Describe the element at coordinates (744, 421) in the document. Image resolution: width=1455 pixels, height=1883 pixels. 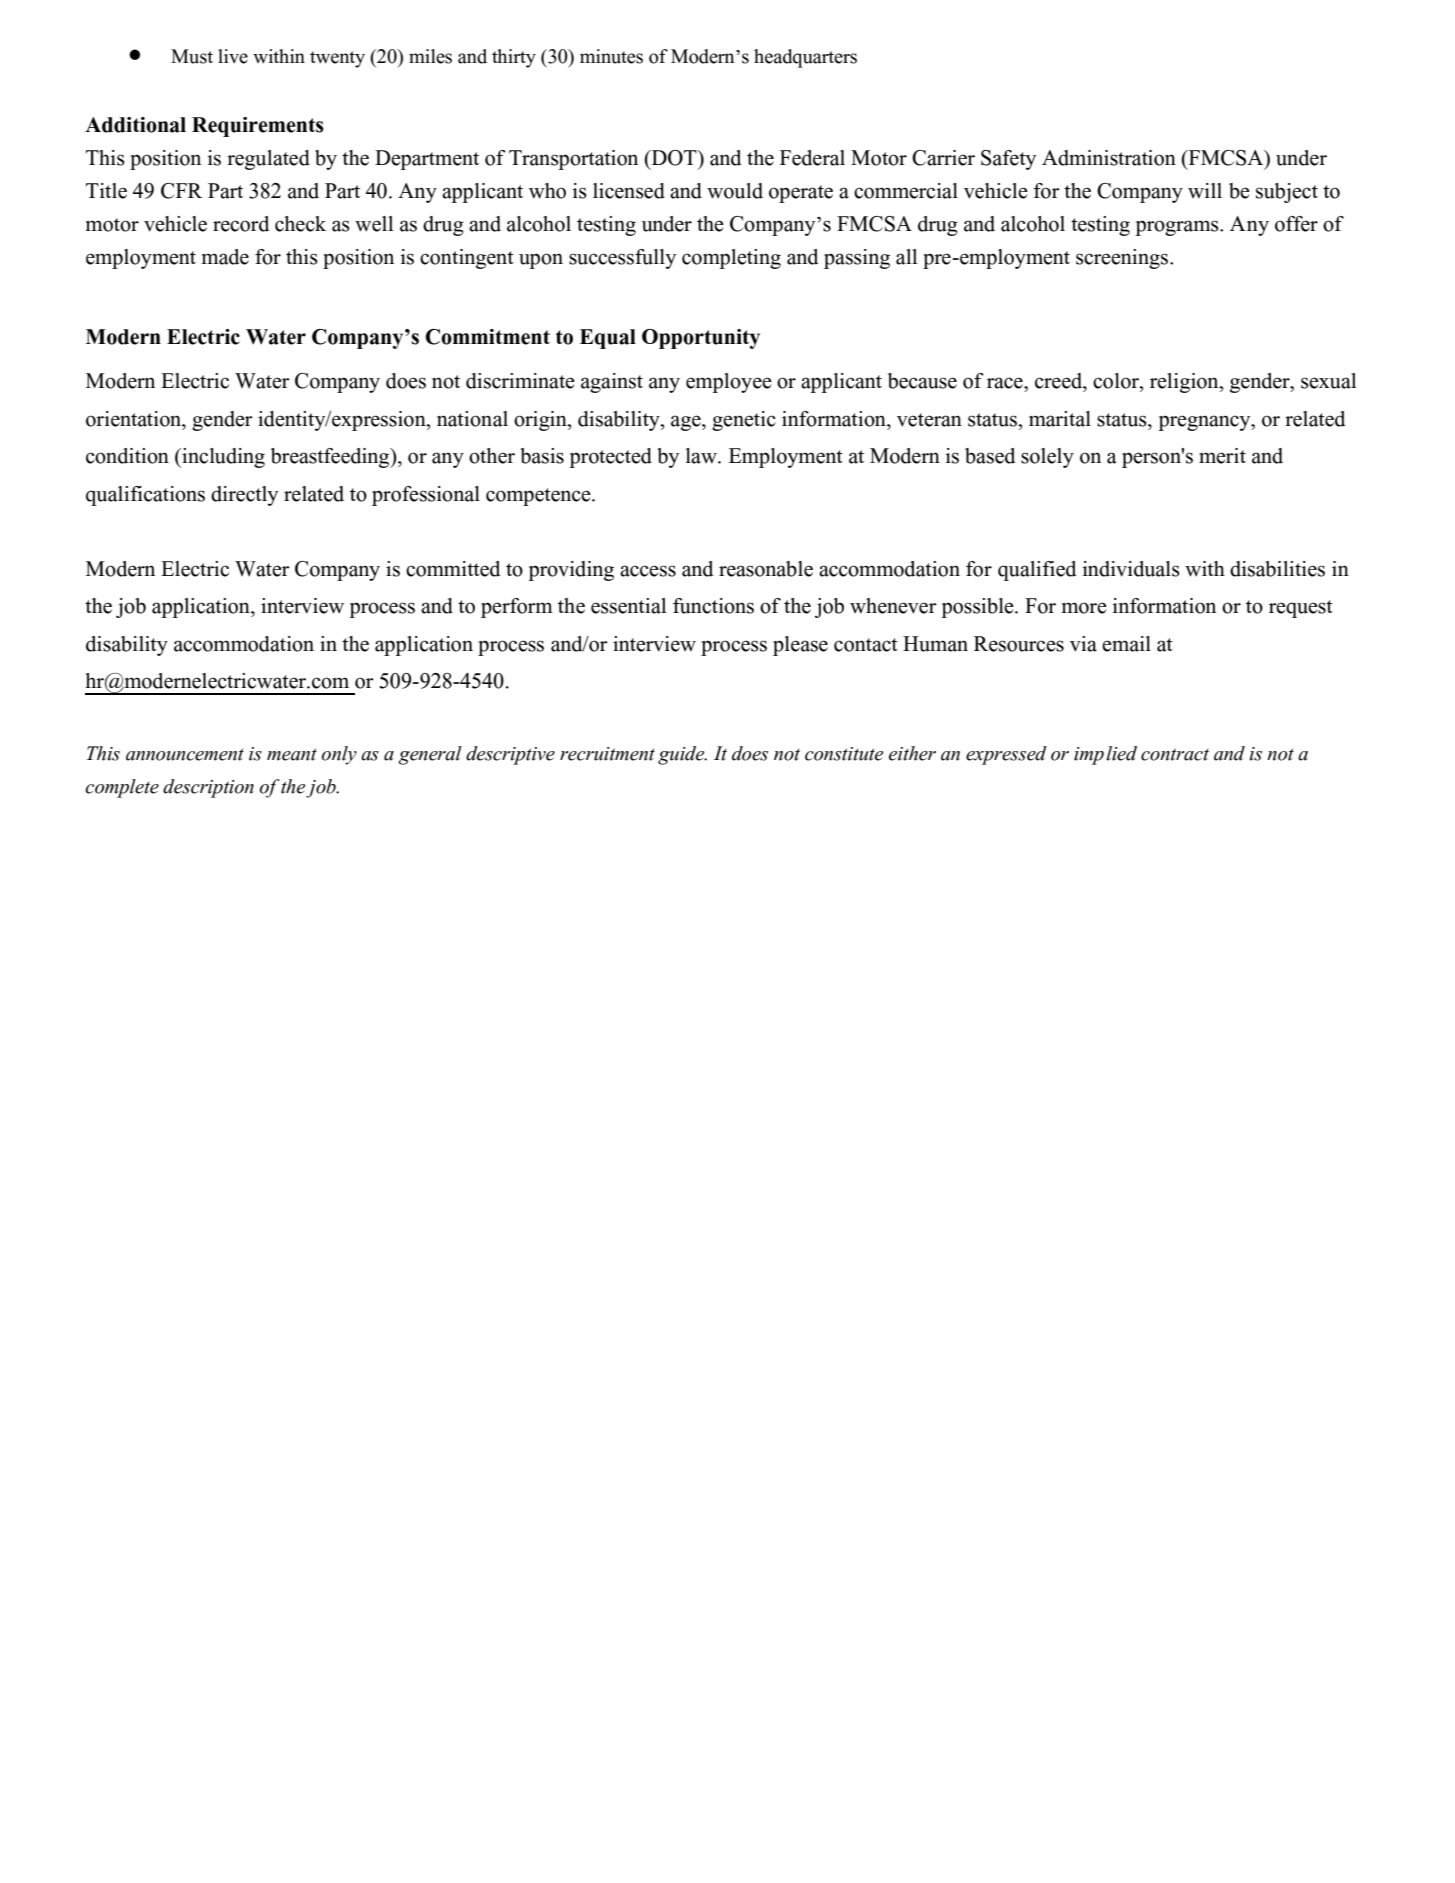
I see `genetic` at that location.
